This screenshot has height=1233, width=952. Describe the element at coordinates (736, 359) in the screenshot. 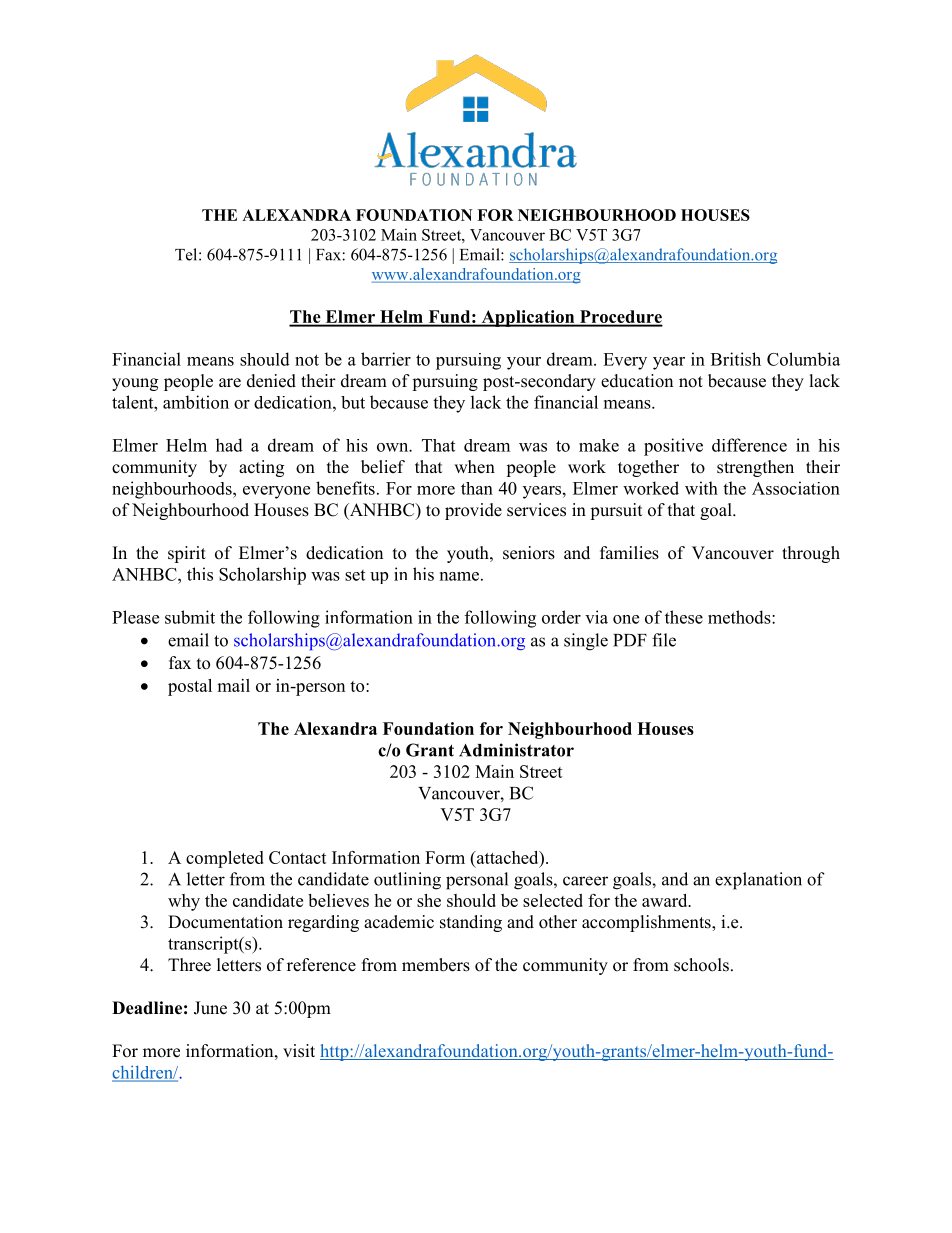

I see `British` at that location.
